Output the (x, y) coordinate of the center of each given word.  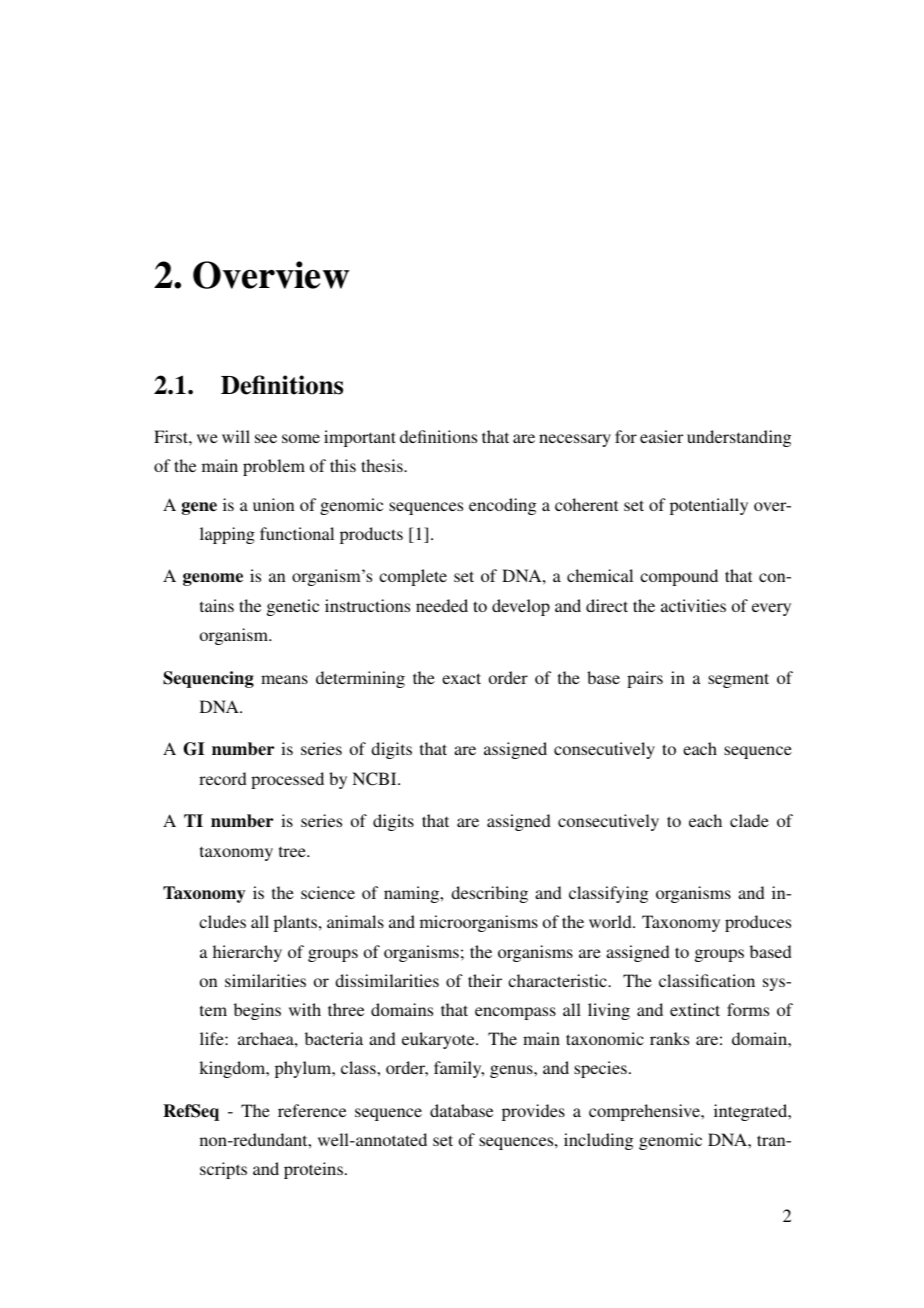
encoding (502, 506)
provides (533, 1112)
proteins (313, 1170)
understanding (739, 438)
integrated (752, 1112)
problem (274, 467)
